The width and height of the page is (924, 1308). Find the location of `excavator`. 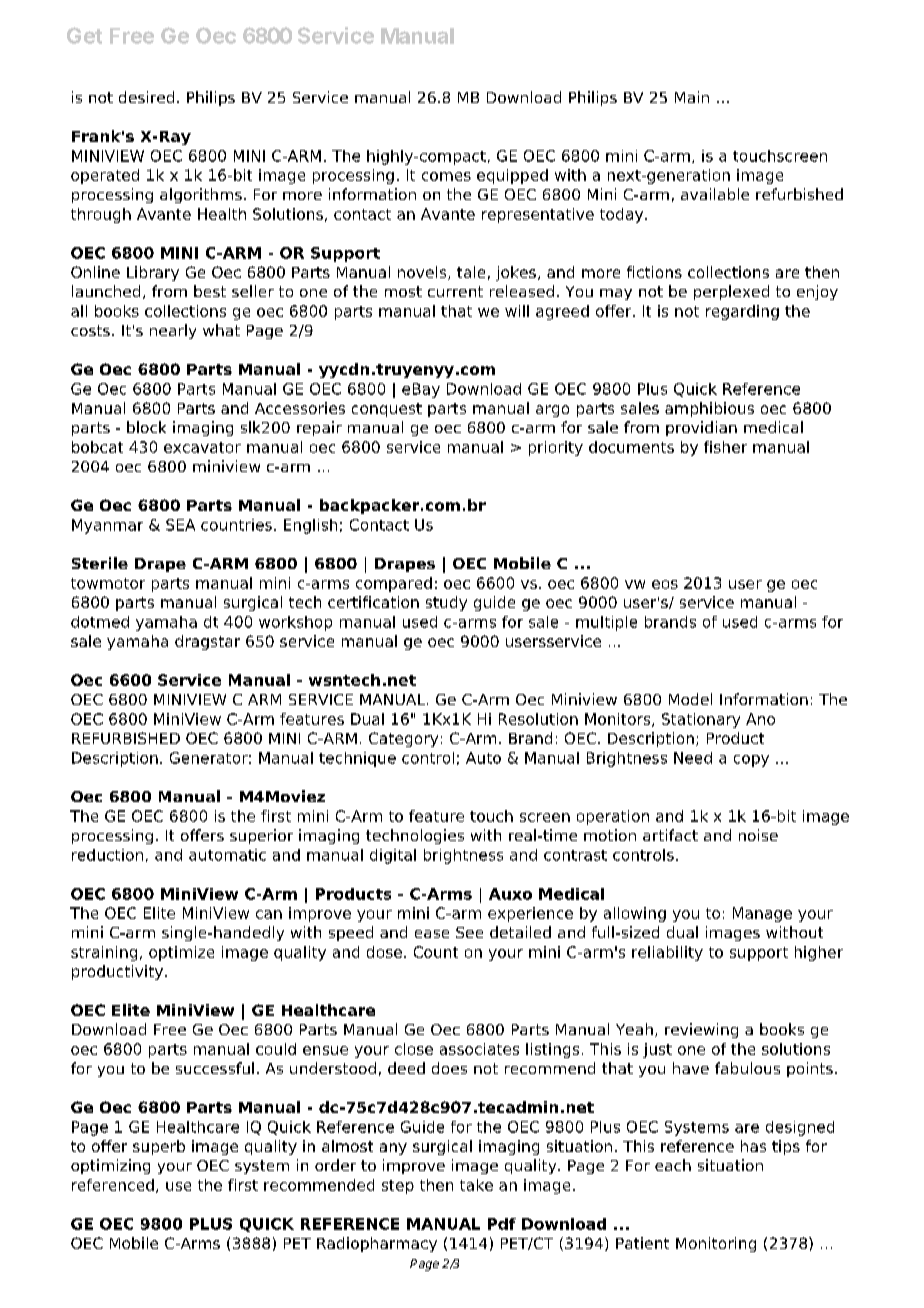

excavator is located at coordinates (202, 447).
